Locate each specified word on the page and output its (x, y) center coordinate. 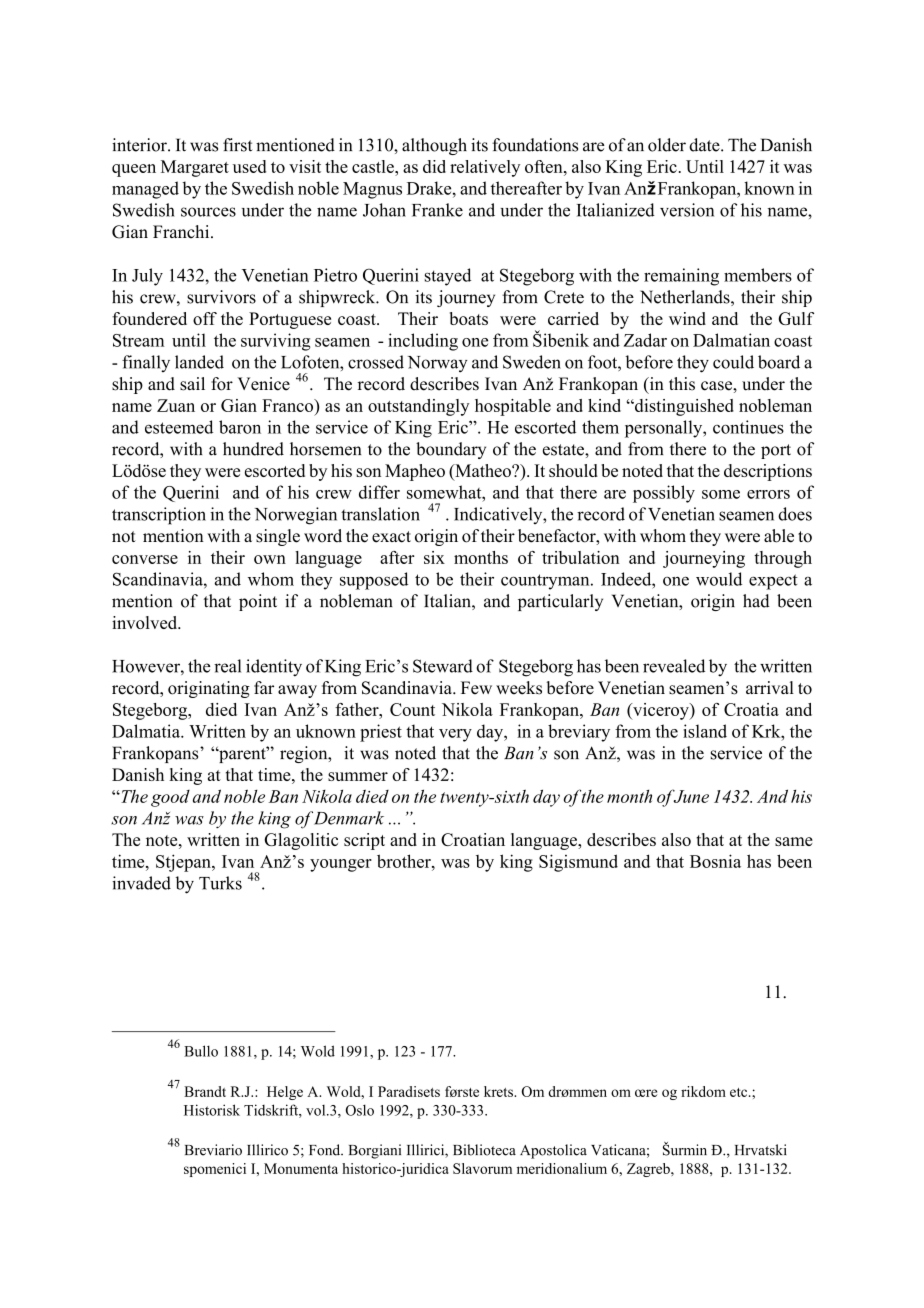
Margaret (195, 168)
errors (768, 494)
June (690, 796)
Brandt (205, 1091)
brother (405, 861)
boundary (451, 450)
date (705, 145)
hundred (253, 449)
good (170, 798)
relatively (485, 168)
